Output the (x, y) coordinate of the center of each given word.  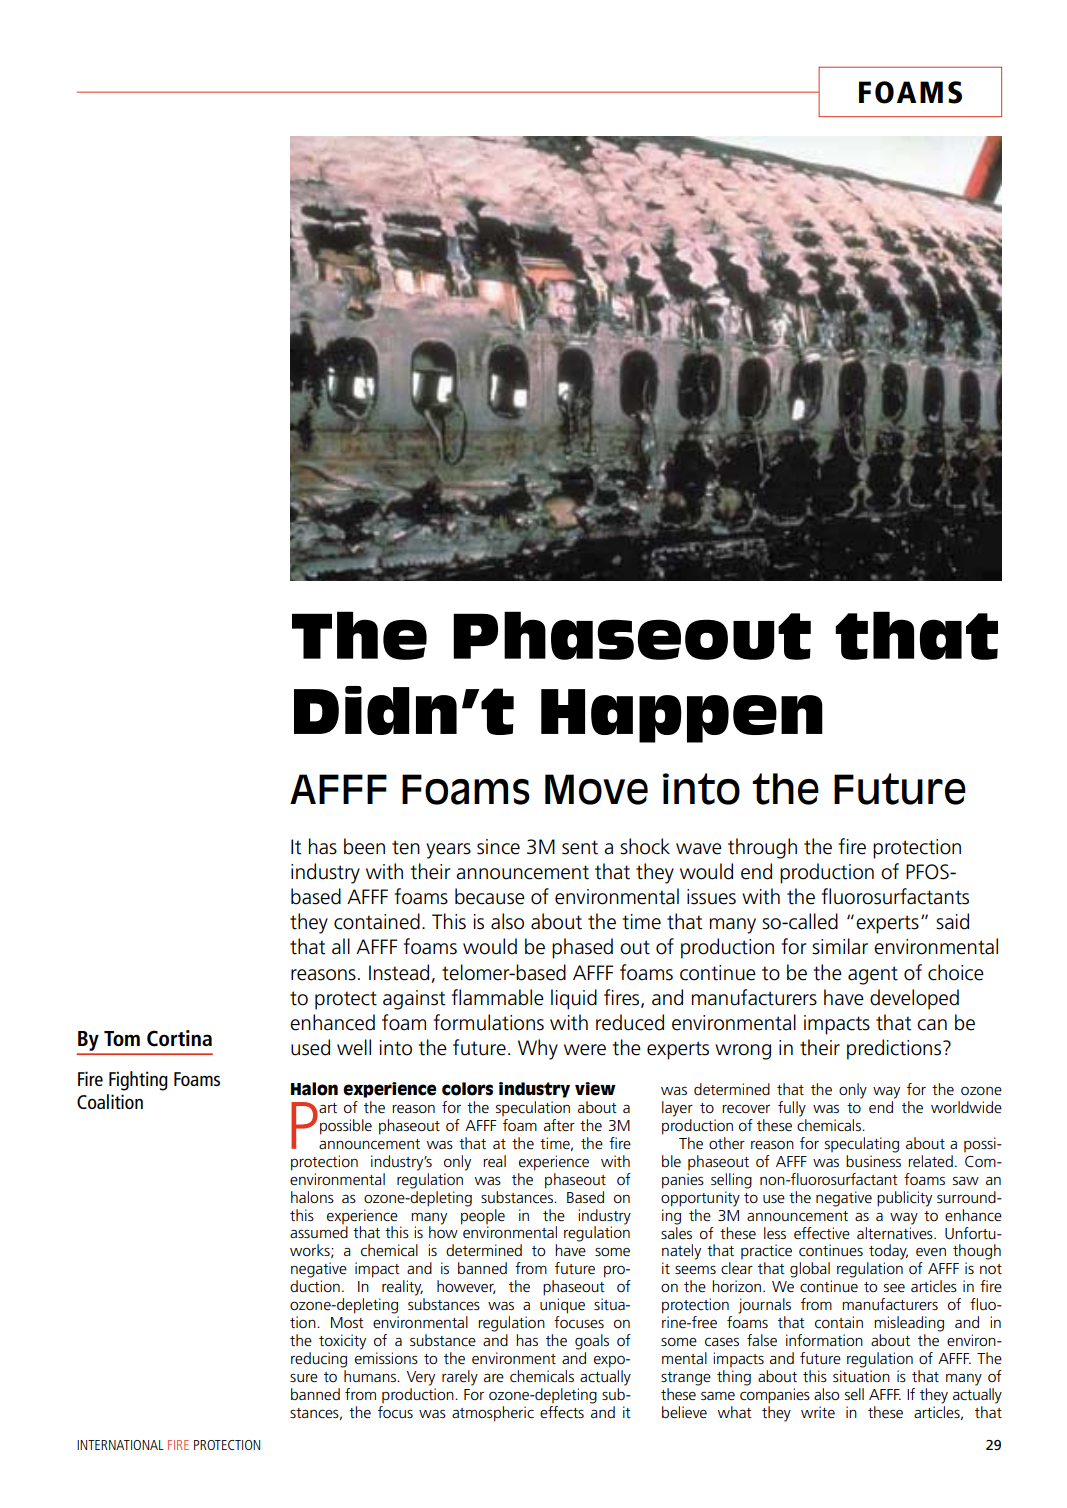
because (490, 896)
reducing (319, 1360)
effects (562, 1412)
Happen (682, 716)
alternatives (896, 1231)
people (483, 1215)
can (932, 1025)
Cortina (179, 1038)
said (952, 921)
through (762, 848)
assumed (319, 1232)
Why (538, 1049)
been (364, 846)
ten (406, 847)
